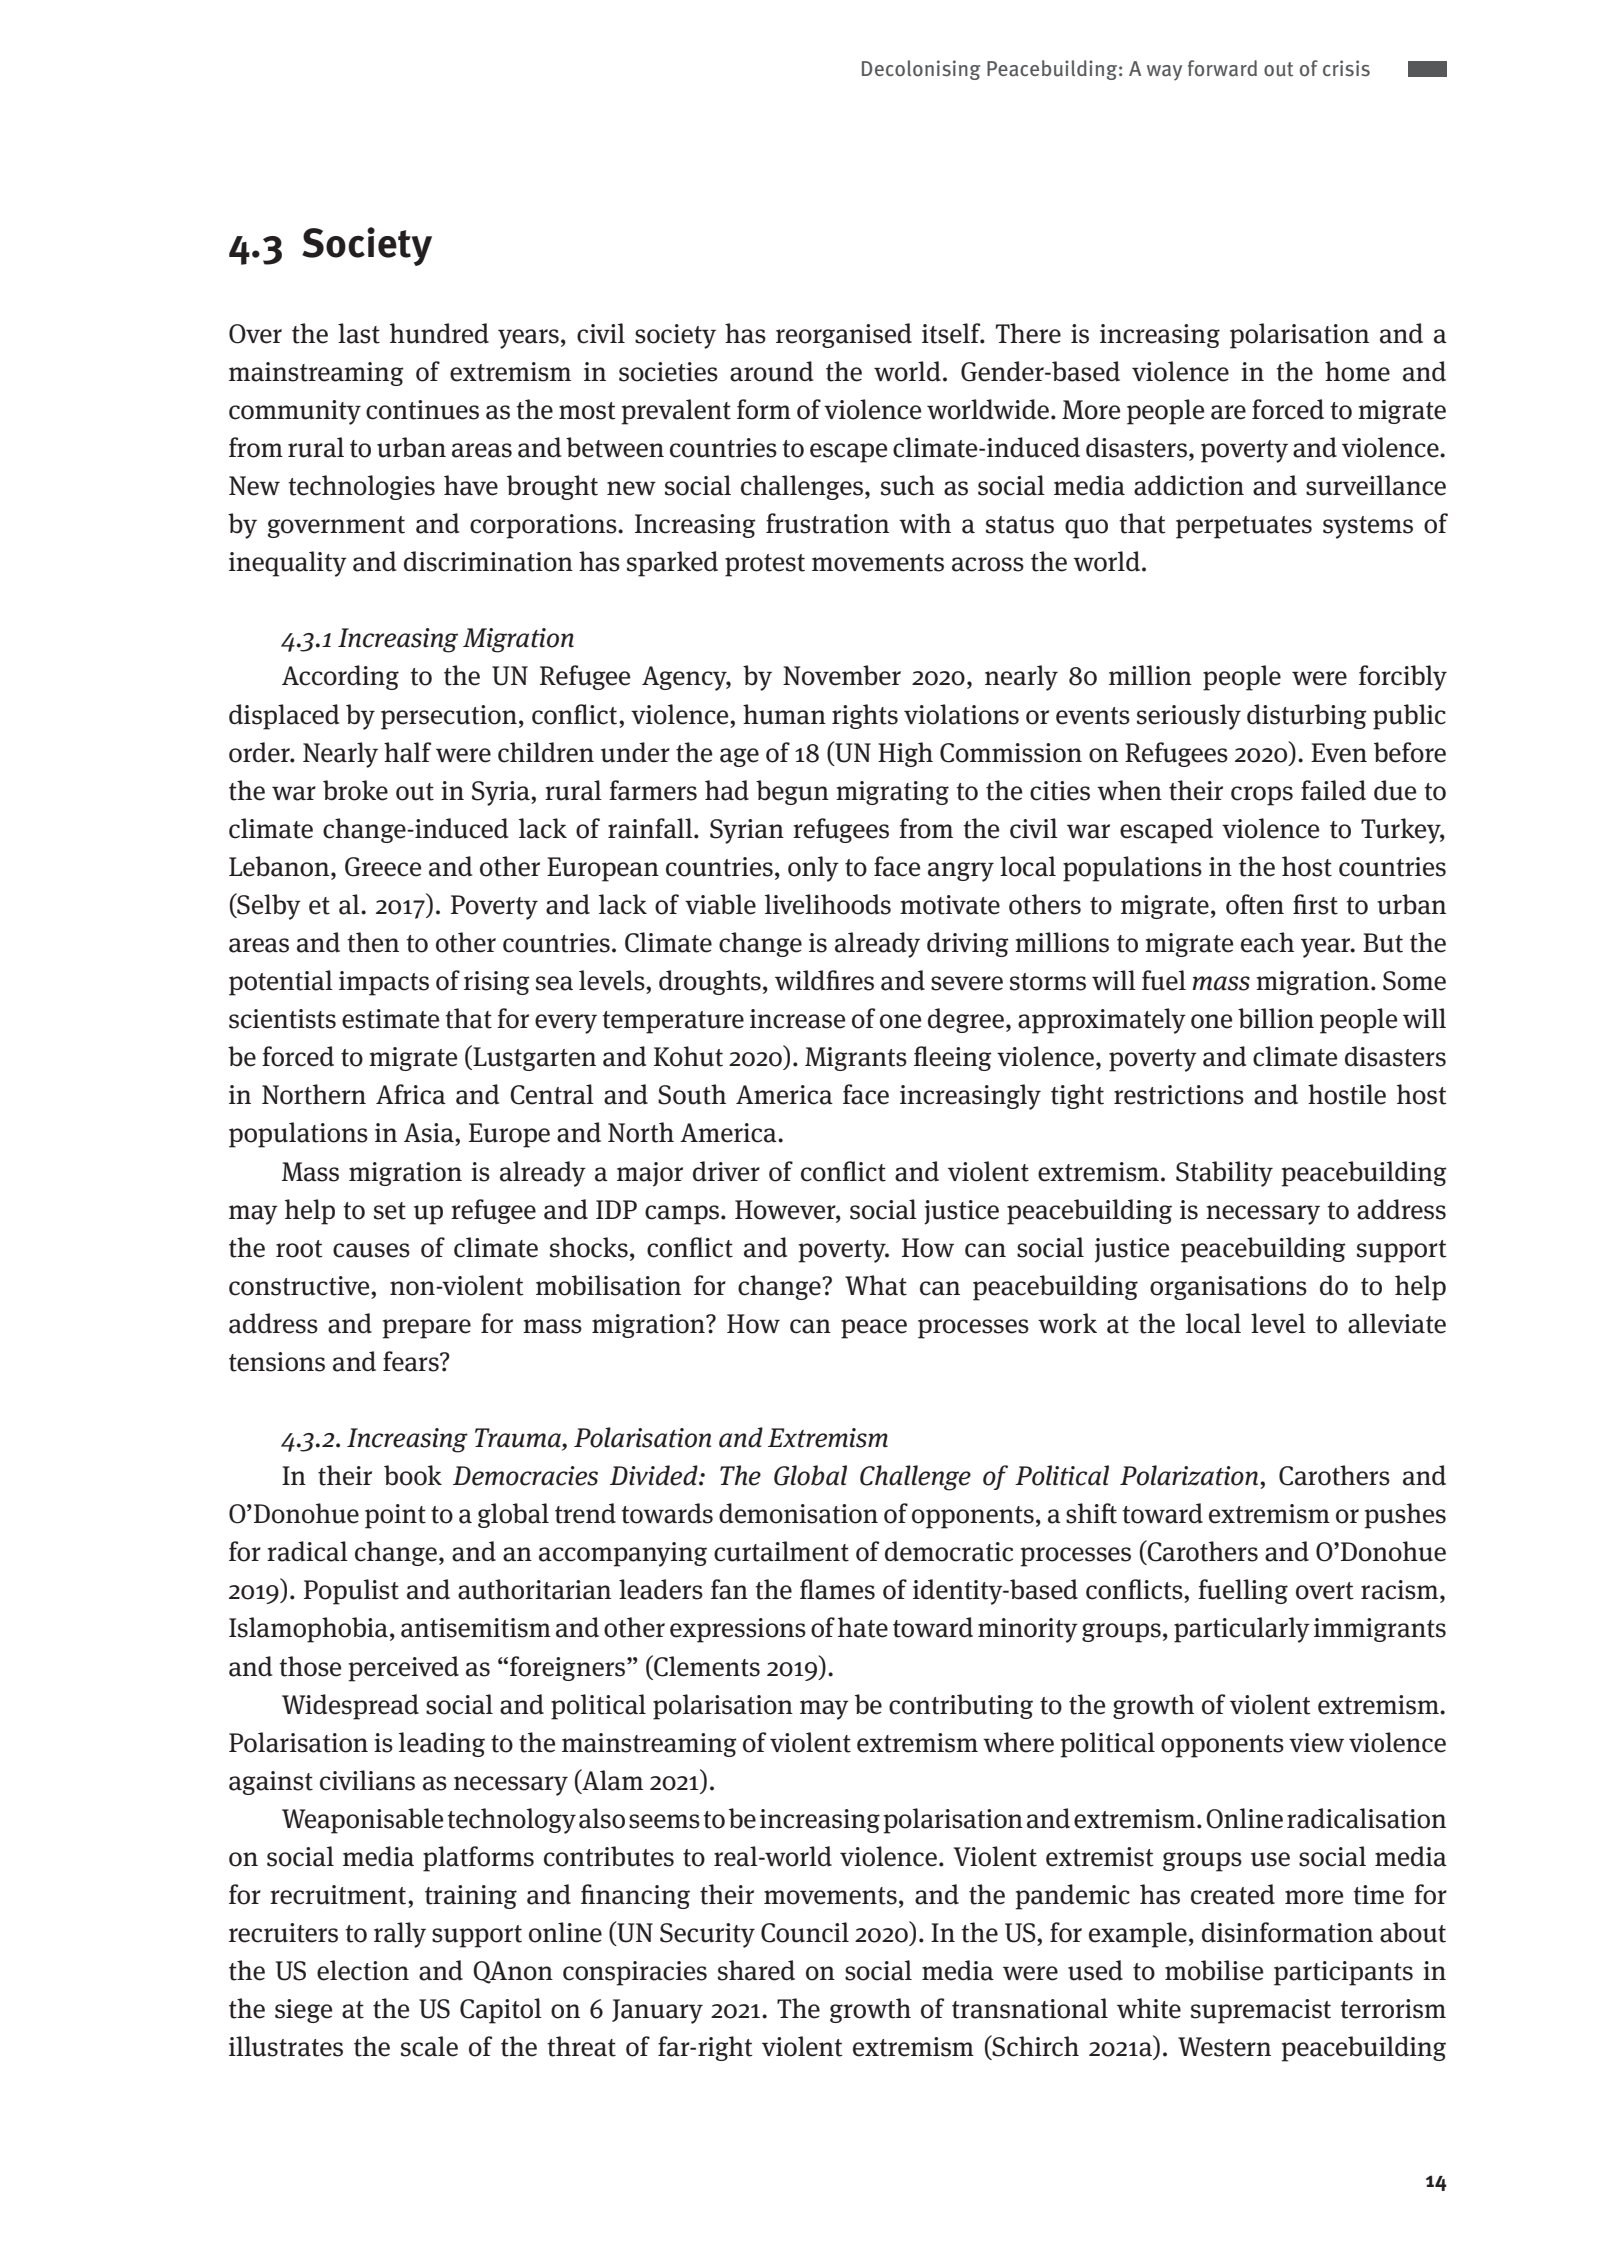 This image has width=1599, height=2262. Describe the element at coordinates (439, 333) in the image. I see `hundred` at that location.
